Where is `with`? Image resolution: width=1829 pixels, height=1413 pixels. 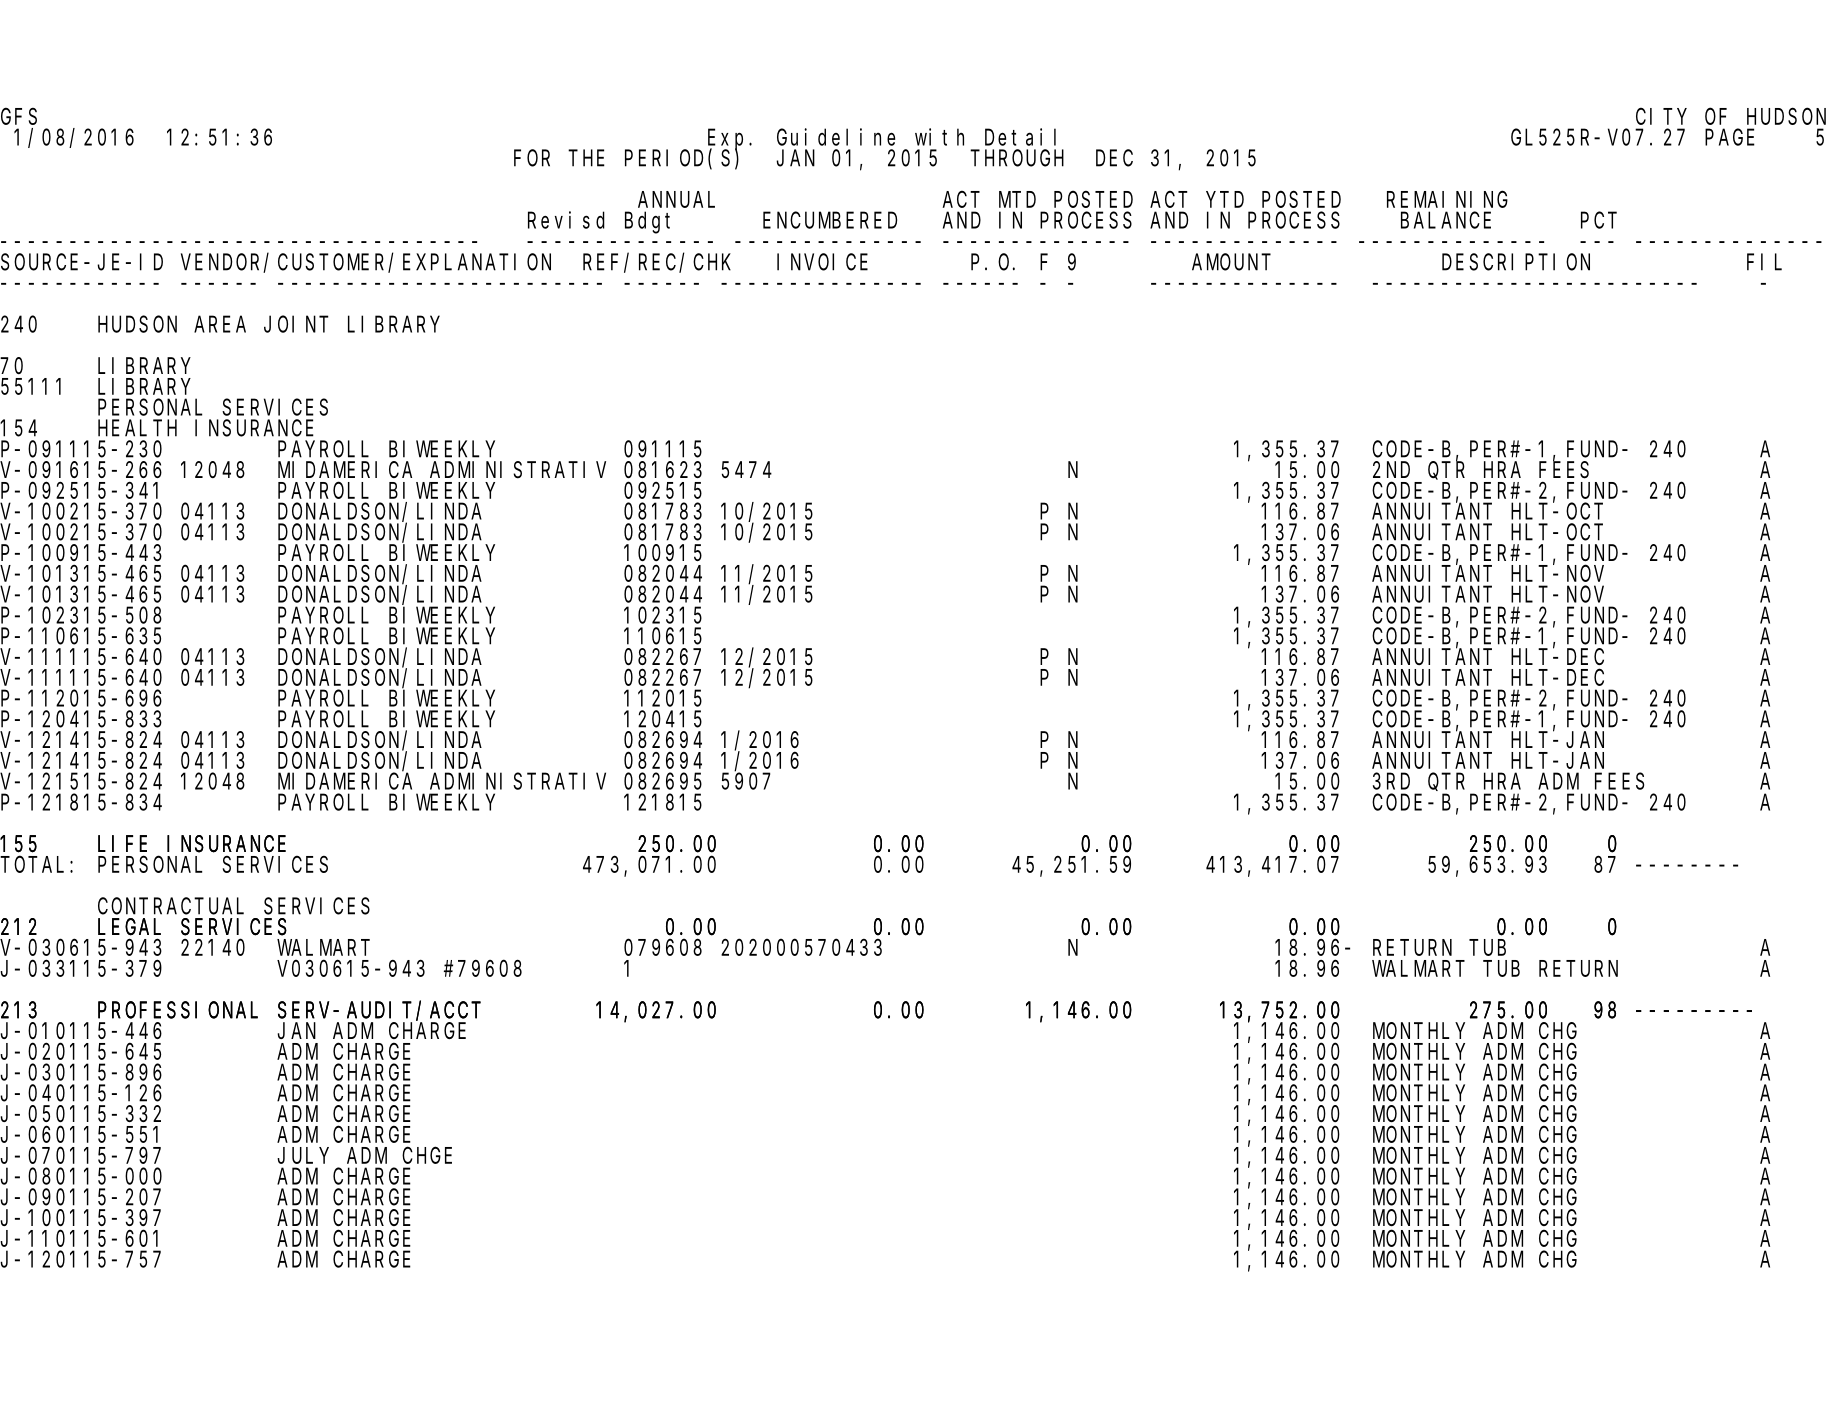
with is located at coordinates (939, 137).
